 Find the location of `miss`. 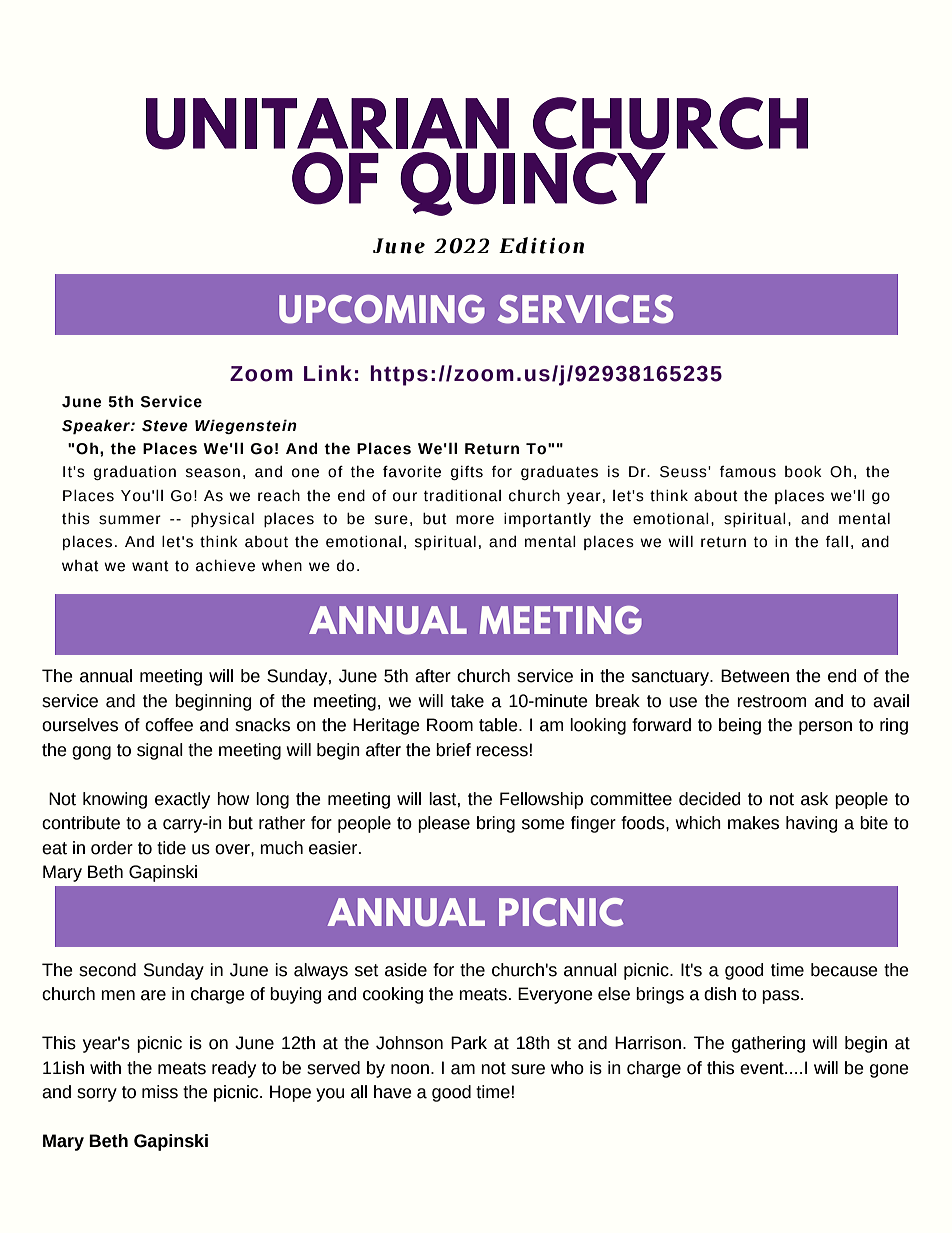

miss is located at coordinates (160, 1092).
